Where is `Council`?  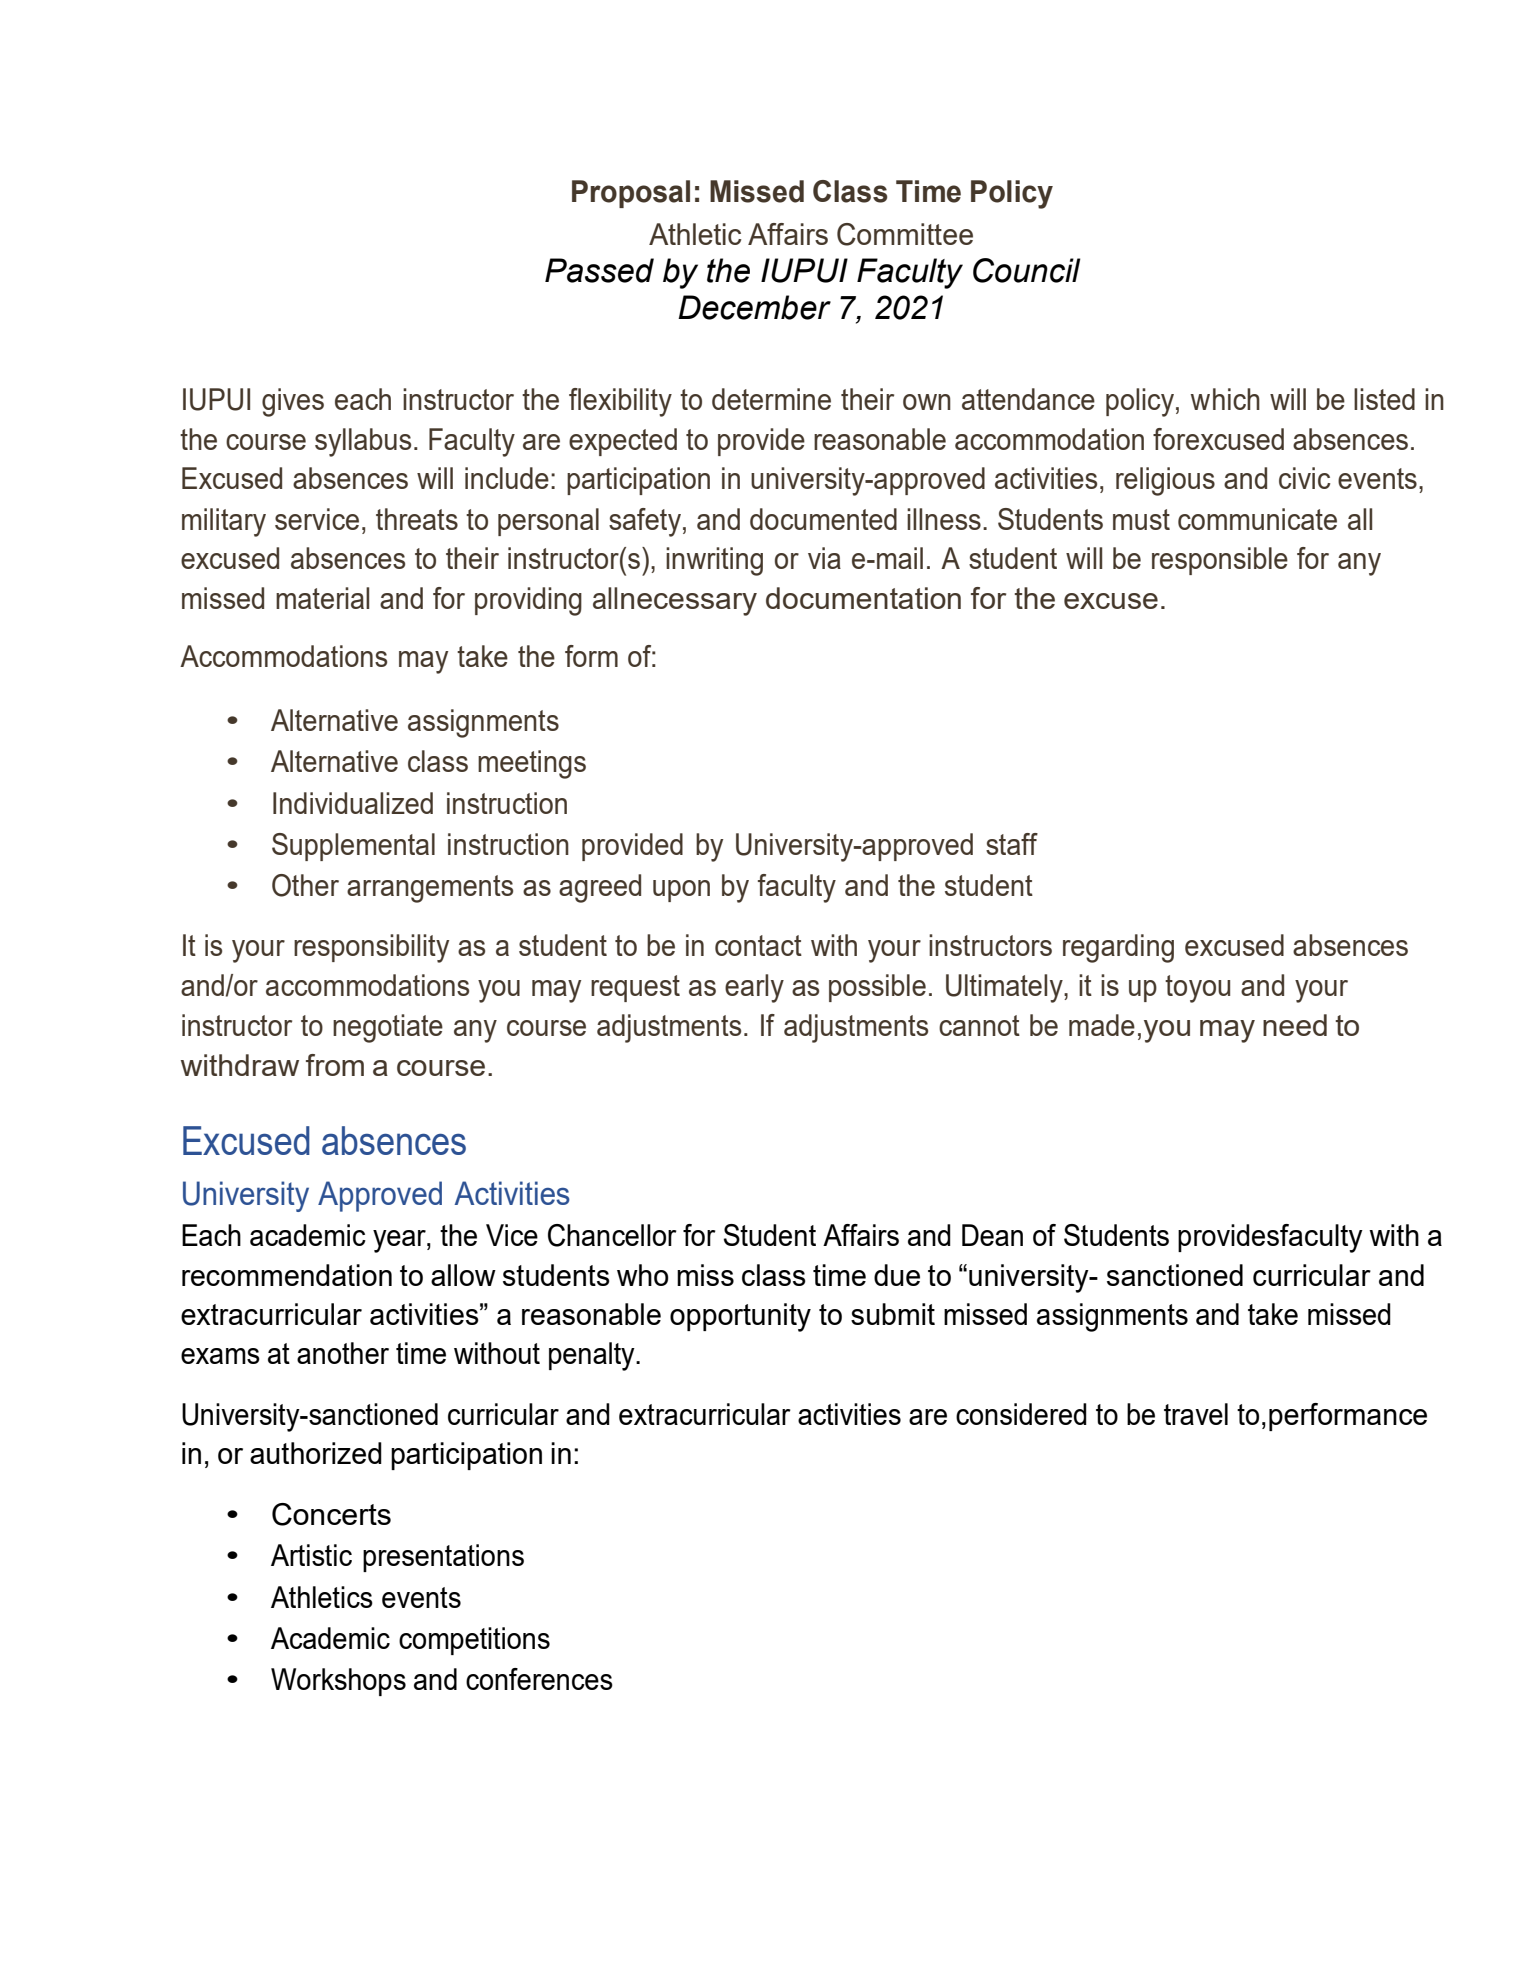
Council is located at coordinates (1027, 270).
